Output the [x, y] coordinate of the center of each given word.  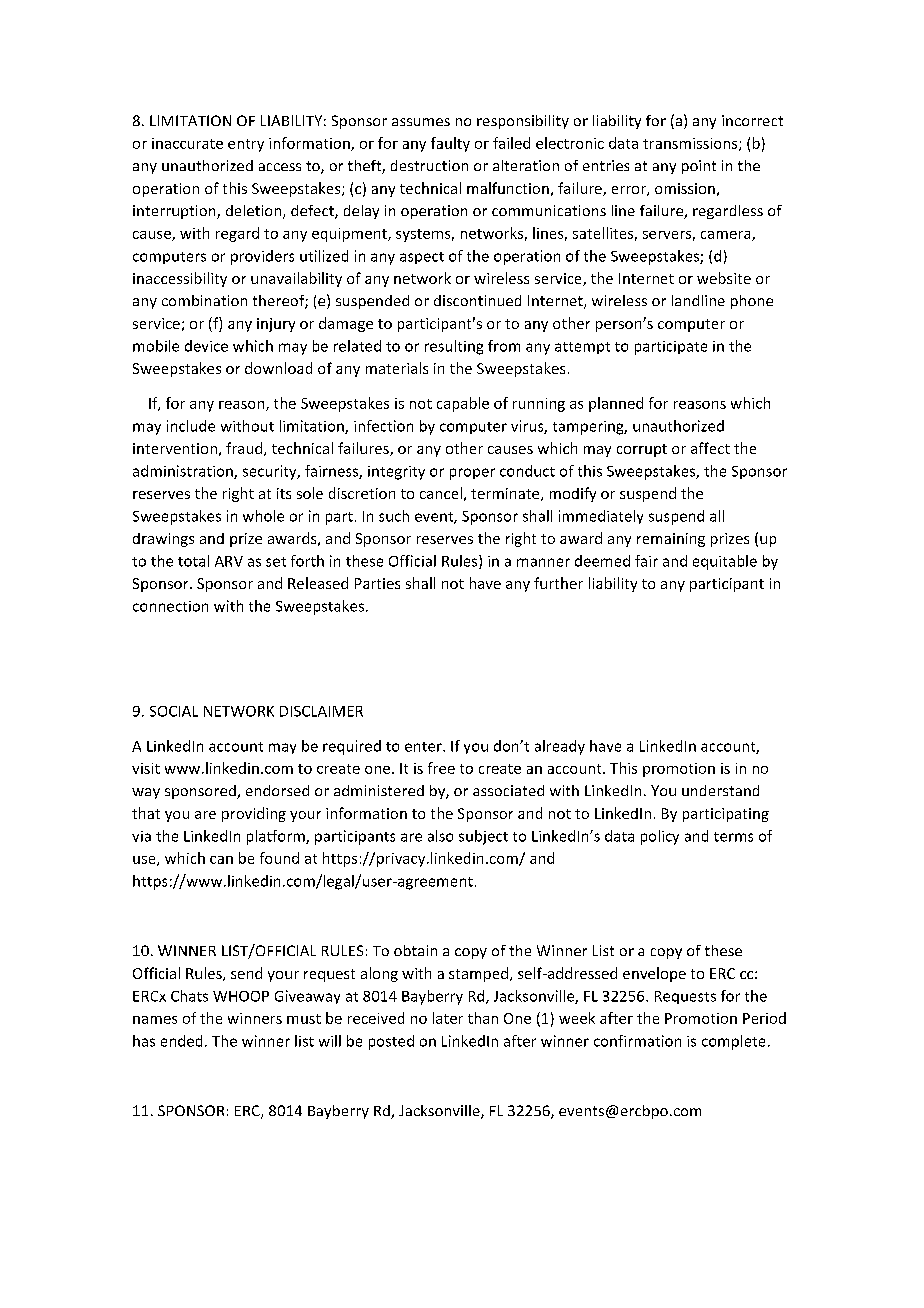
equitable [725, 562]
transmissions [691, 144]
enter [424, 747]
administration [184, 472]
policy [660, 837]
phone [752, 302]
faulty [450, 144]
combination [204, 300]
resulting [454, 347]
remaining [671, 540]
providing [254, 814]
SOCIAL [174, 711]
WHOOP [241, 996]
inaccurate [187, 143]
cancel [441, 493]
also [440, 836]
